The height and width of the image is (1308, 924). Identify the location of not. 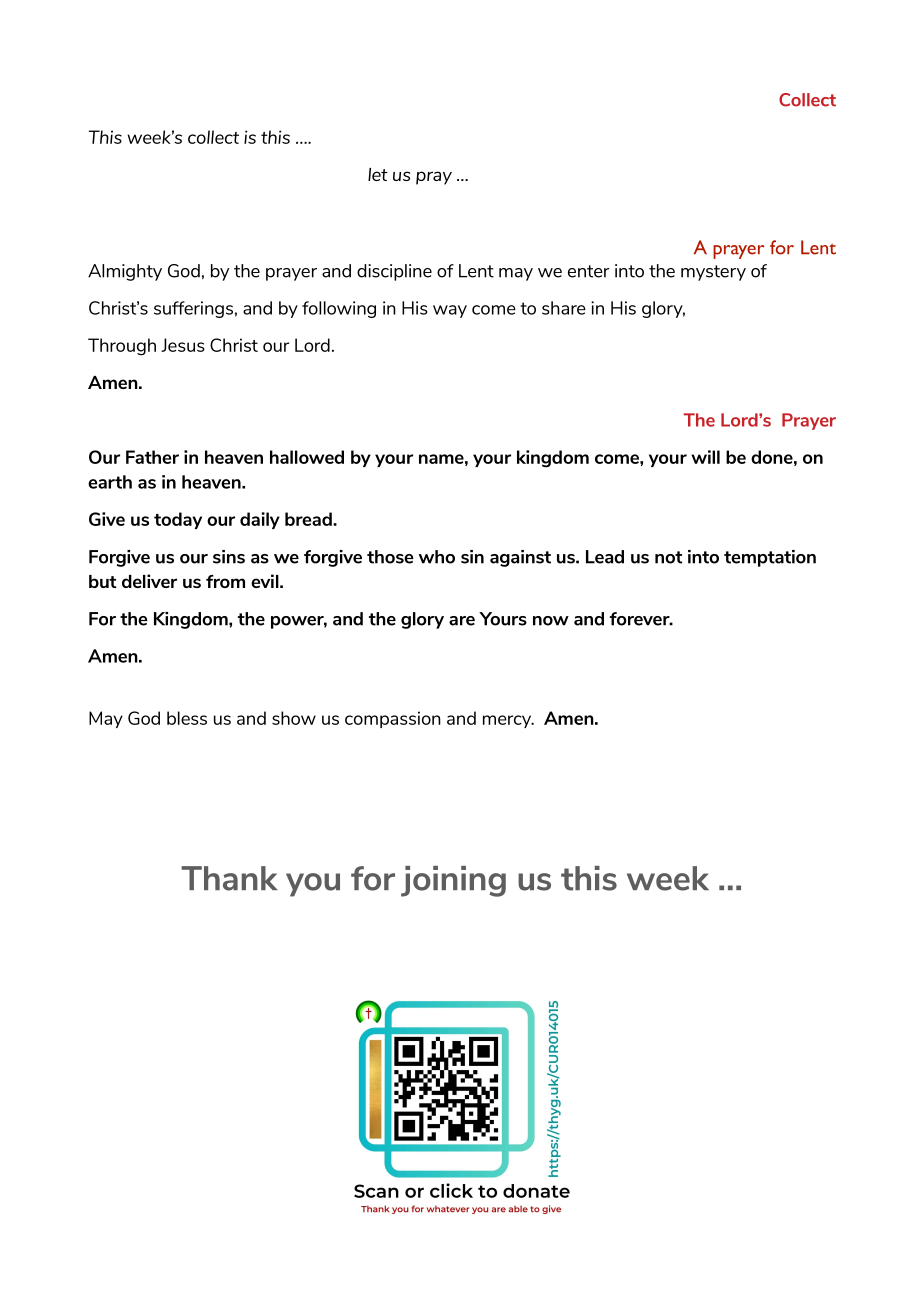
(668, 557).
